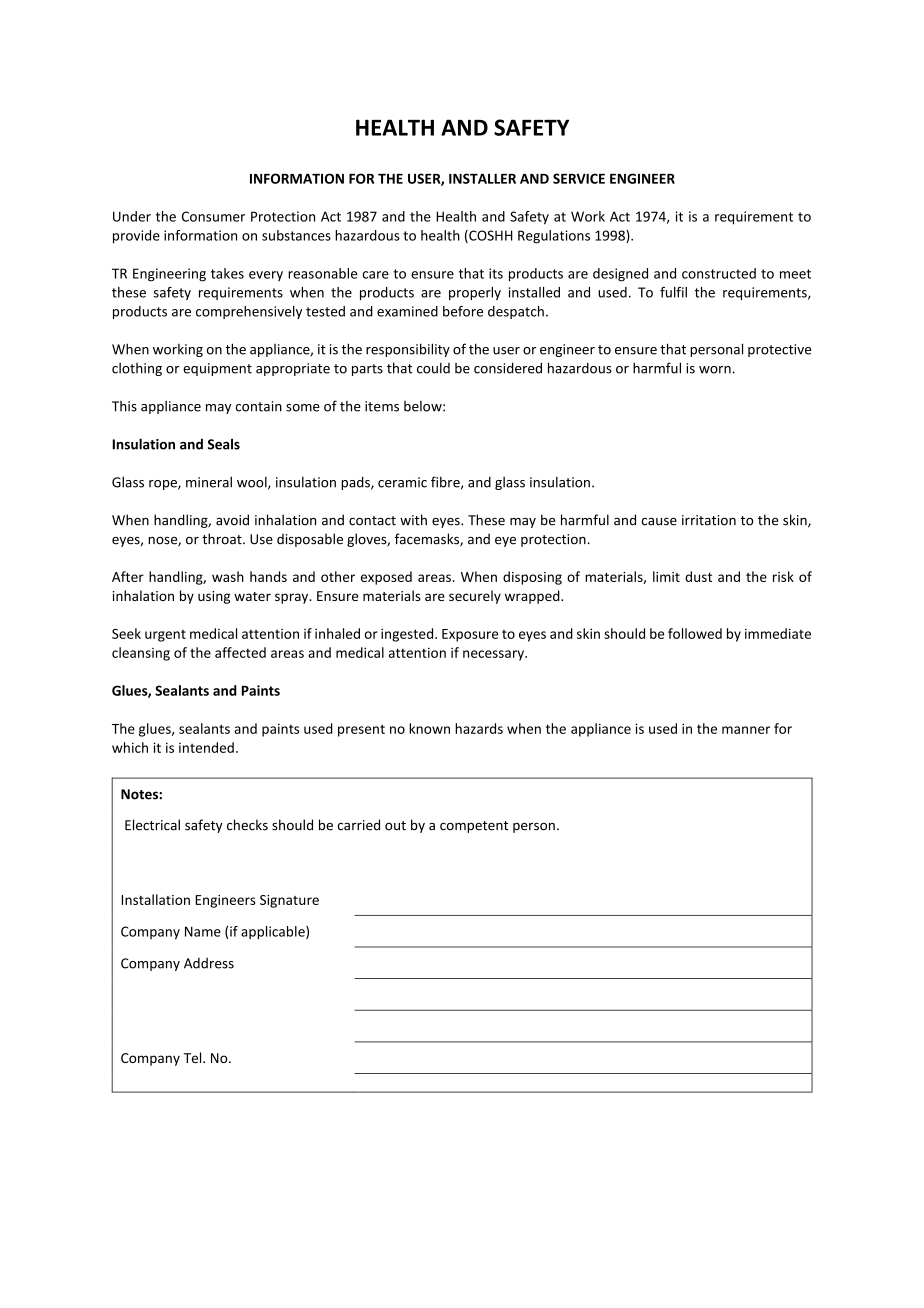  What do you see at coordinates (213, 216) in the screenshot?
I see `Consumer` at bounding box center [213, 216].
